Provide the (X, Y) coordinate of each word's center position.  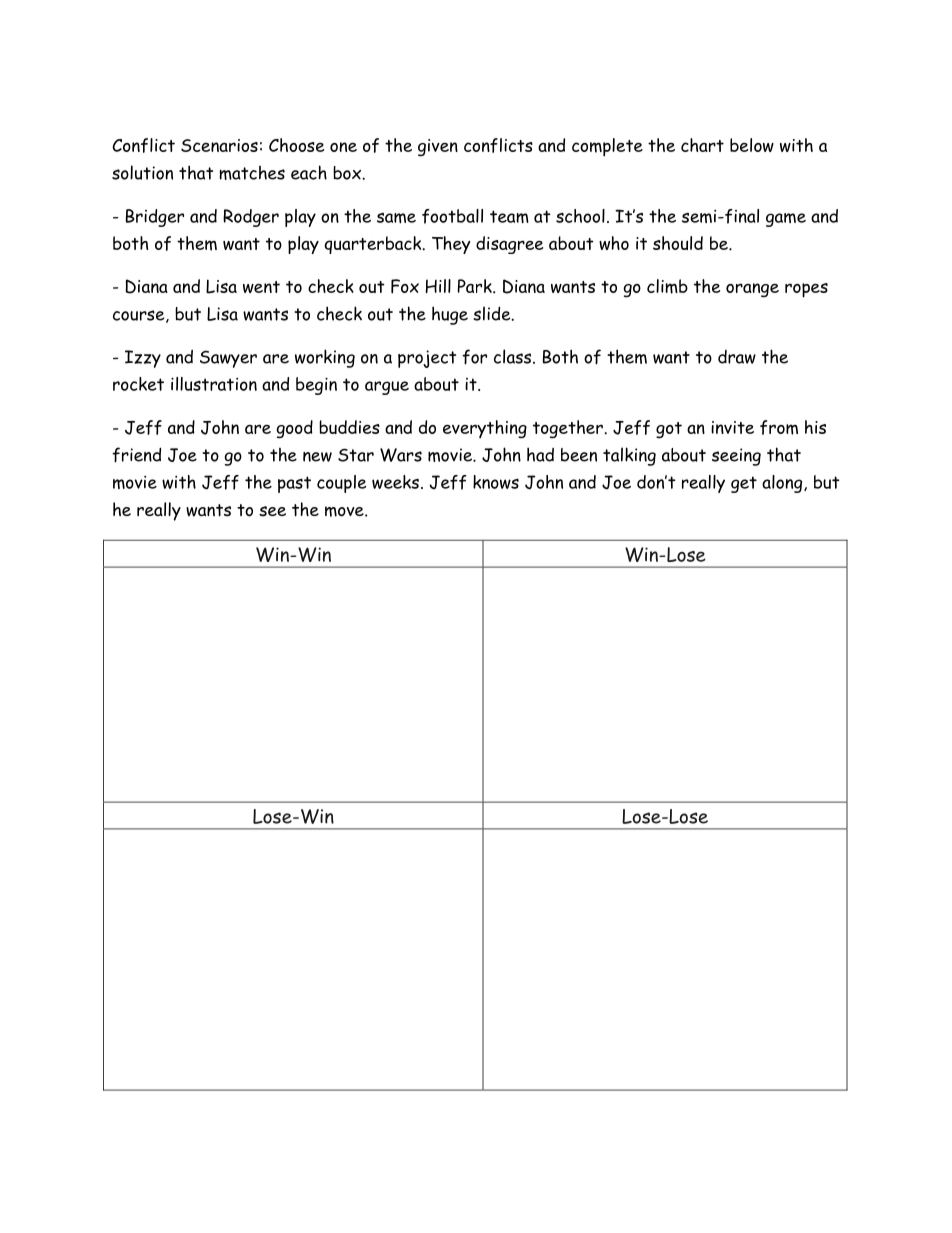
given (438, 147)
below (752, 145)
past (294, 484)
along (783, 484)
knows (496, 482)
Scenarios (219, 145)
